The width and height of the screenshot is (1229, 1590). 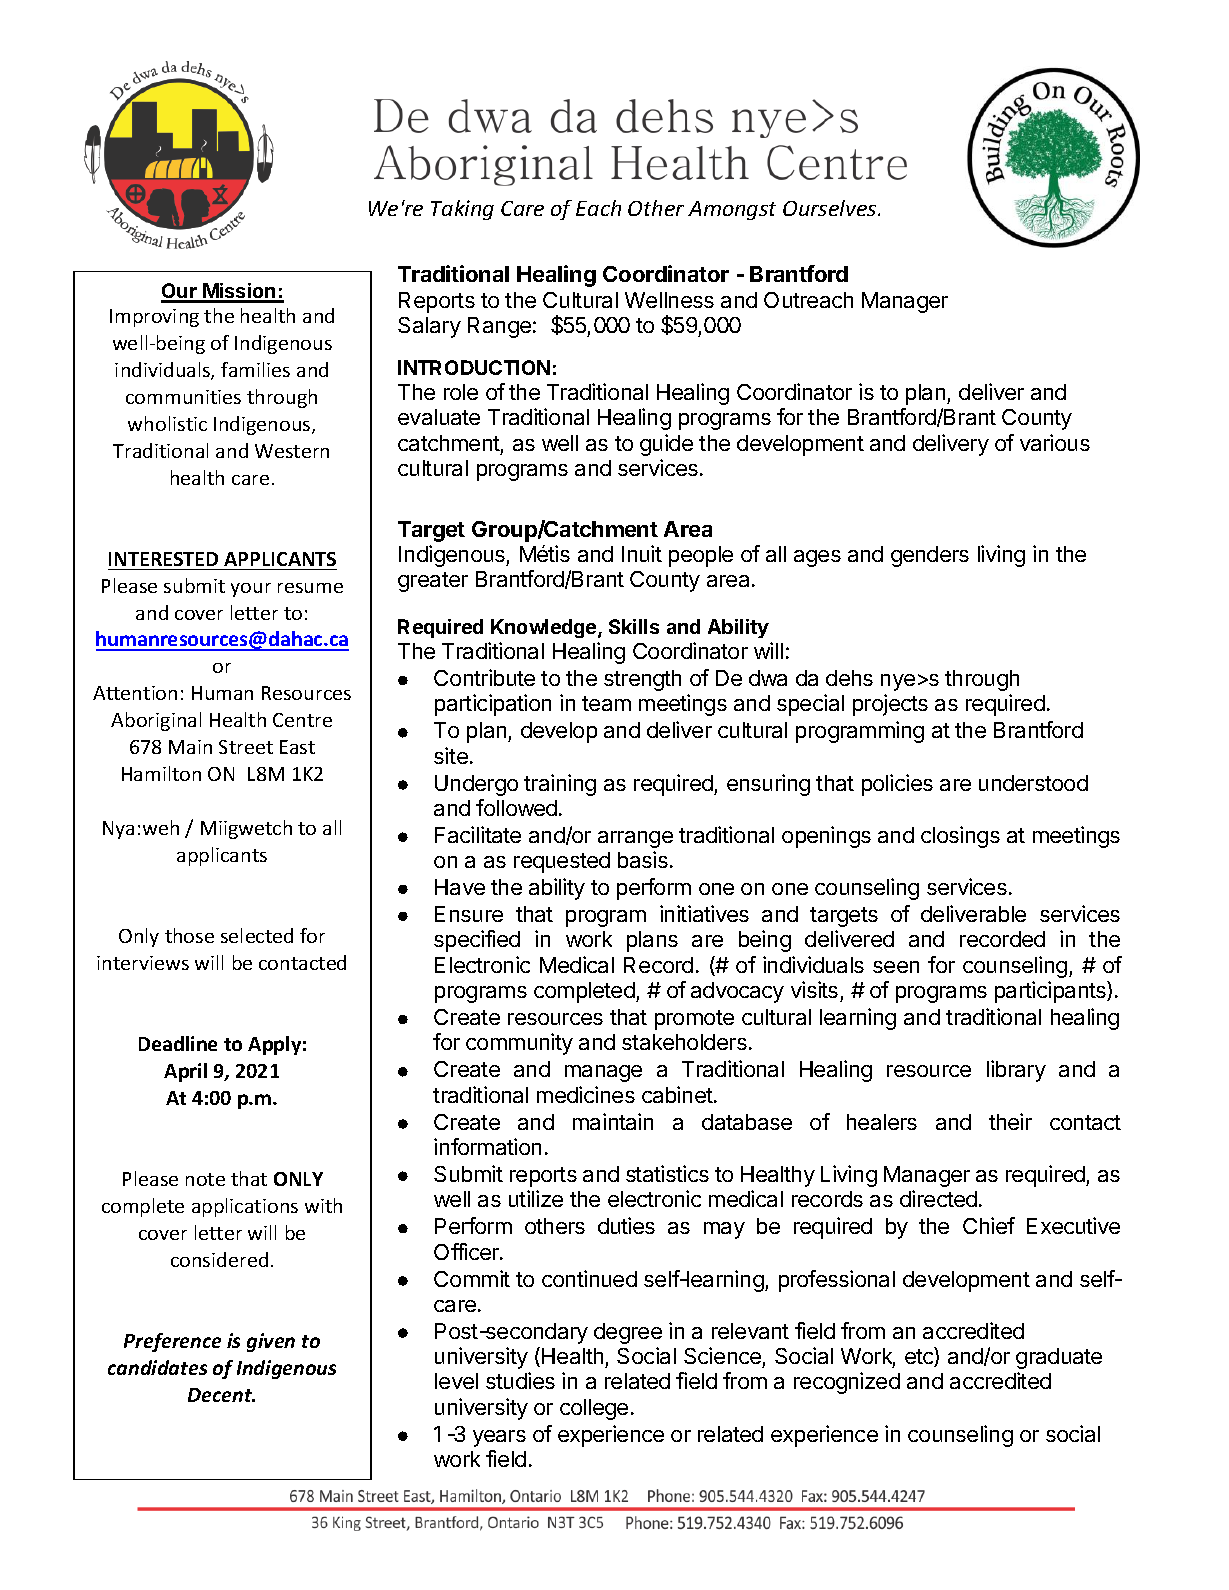 I want to click on college, so click(x=594, y=1409).
